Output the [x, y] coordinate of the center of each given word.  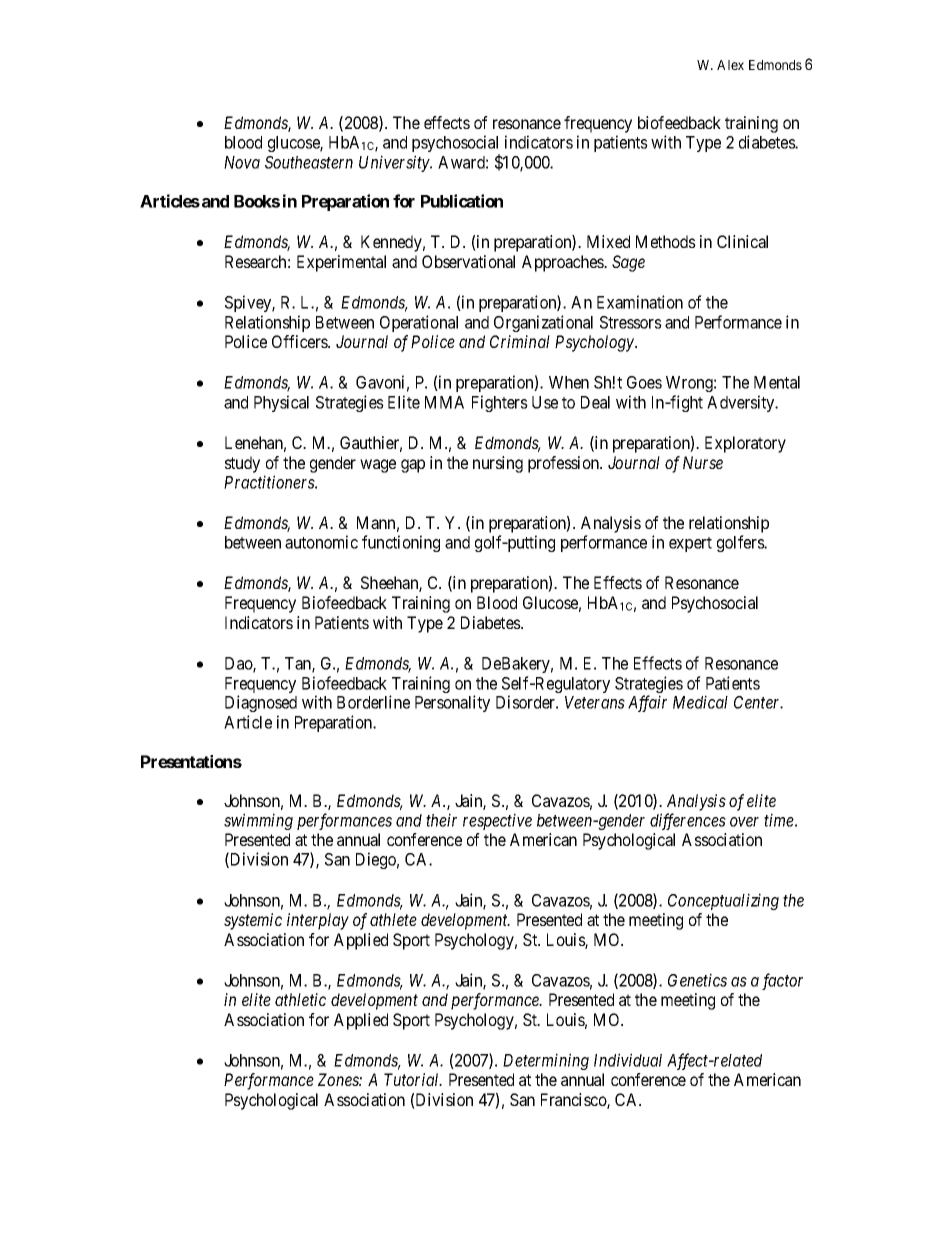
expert [690, 544]
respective [497, 821]
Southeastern [309, 162]
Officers [300, 341]
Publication [462, 201]
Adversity [742, 403]
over [744, 822]
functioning [401, 543]
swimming [258, 821]
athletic [300, 999]
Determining [546, 1061]
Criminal [520, 341]
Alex [730, 65]
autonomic [321, 542]
